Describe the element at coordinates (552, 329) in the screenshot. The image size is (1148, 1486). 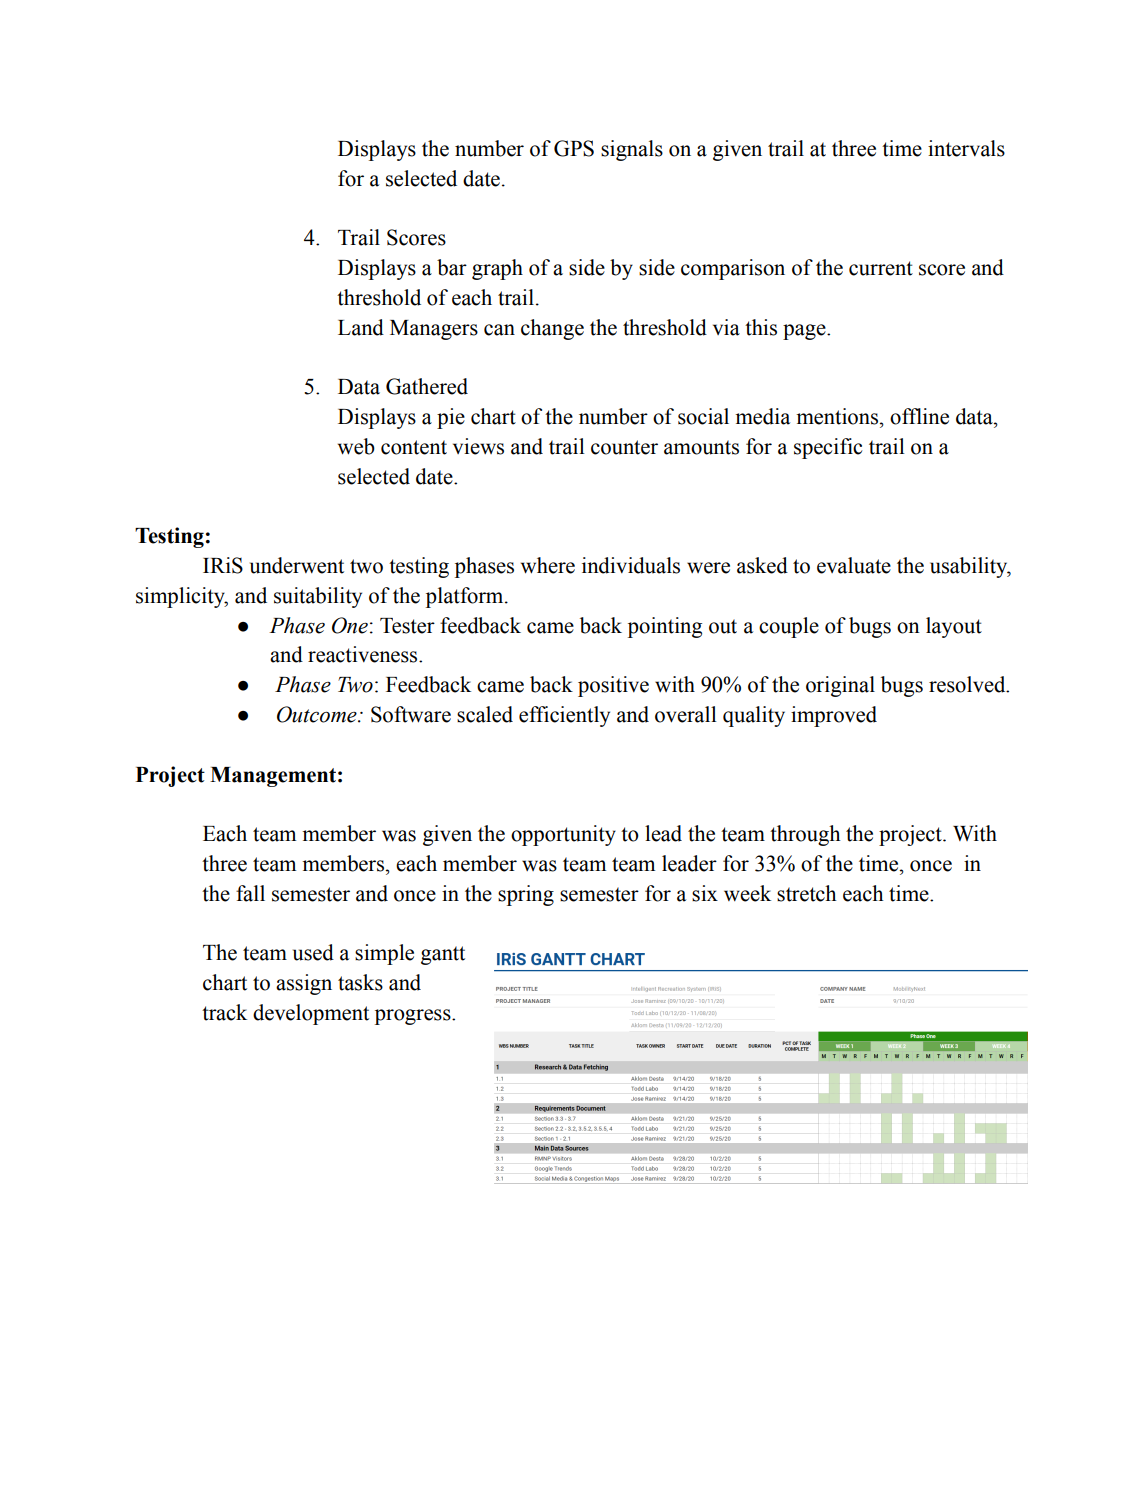
I see `change` at that location.
